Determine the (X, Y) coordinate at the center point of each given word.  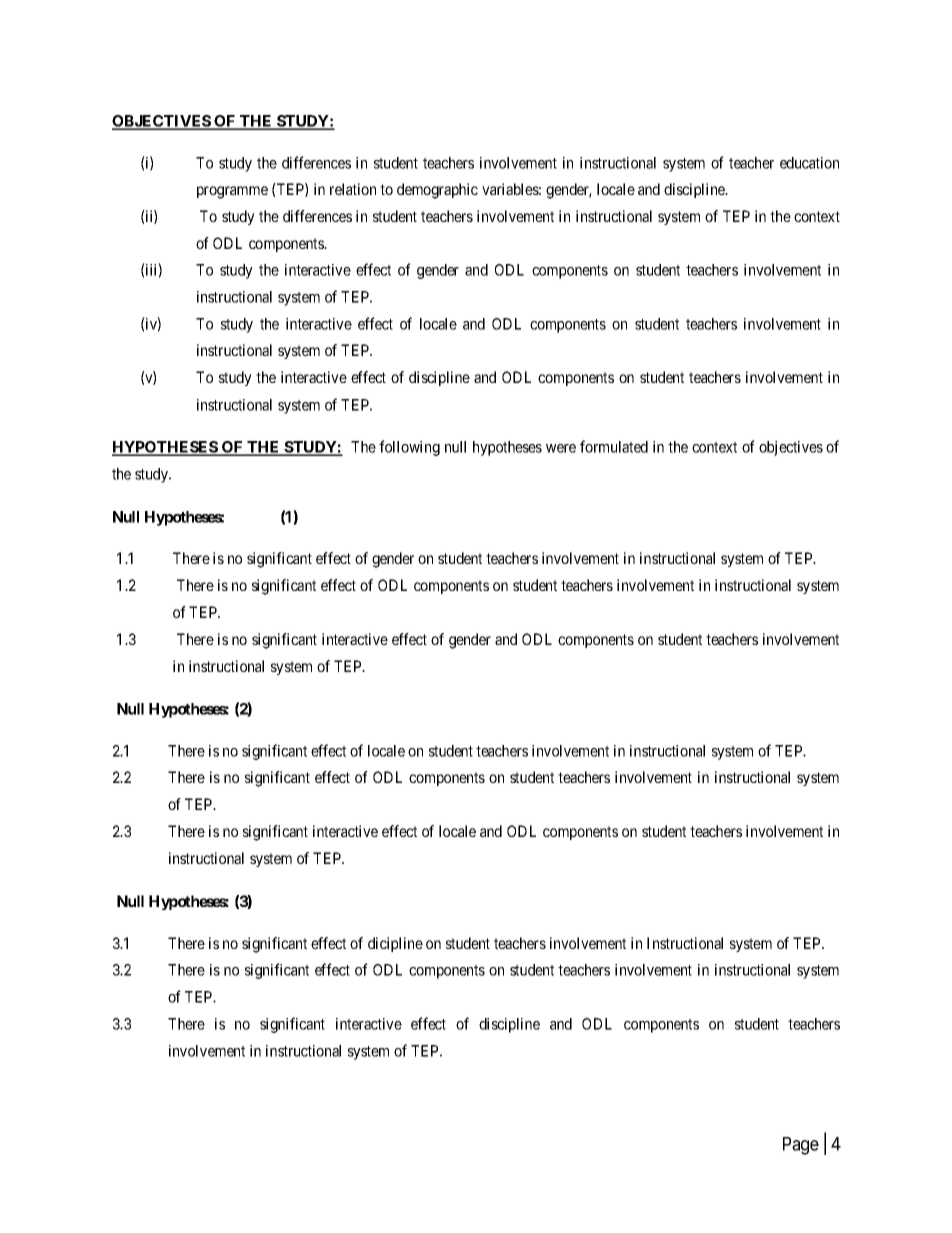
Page (801, 1146)
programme (232, 192)
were (561, 448)
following (409, 448)
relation (353, 189)
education (809, 163)
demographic (437, 191)
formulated (614, 446)
